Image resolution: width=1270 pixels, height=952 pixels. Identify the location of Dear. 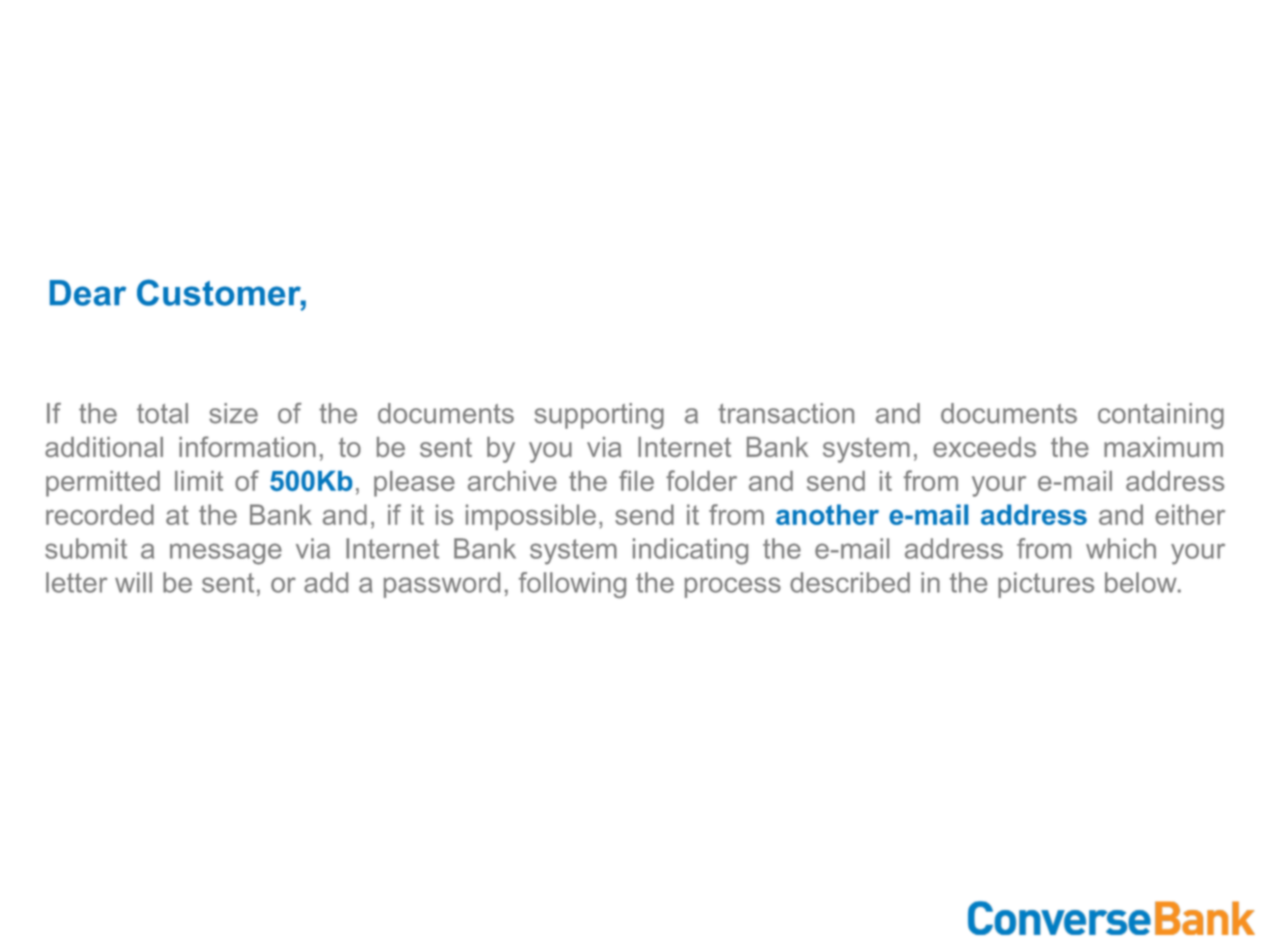
(88, 293).
